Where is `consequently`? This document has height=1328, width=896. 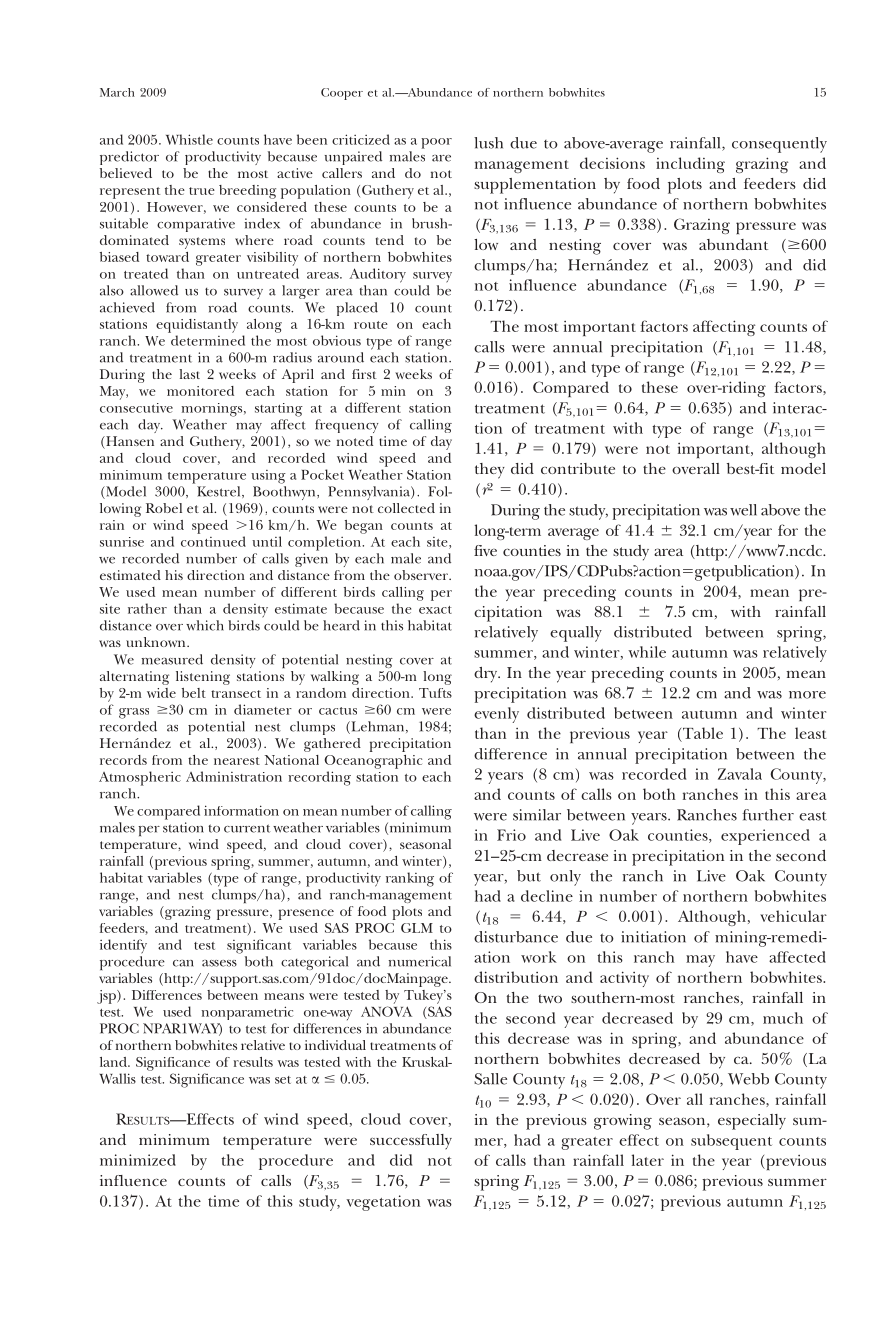 consequently is located at coordinates (779, 145).
